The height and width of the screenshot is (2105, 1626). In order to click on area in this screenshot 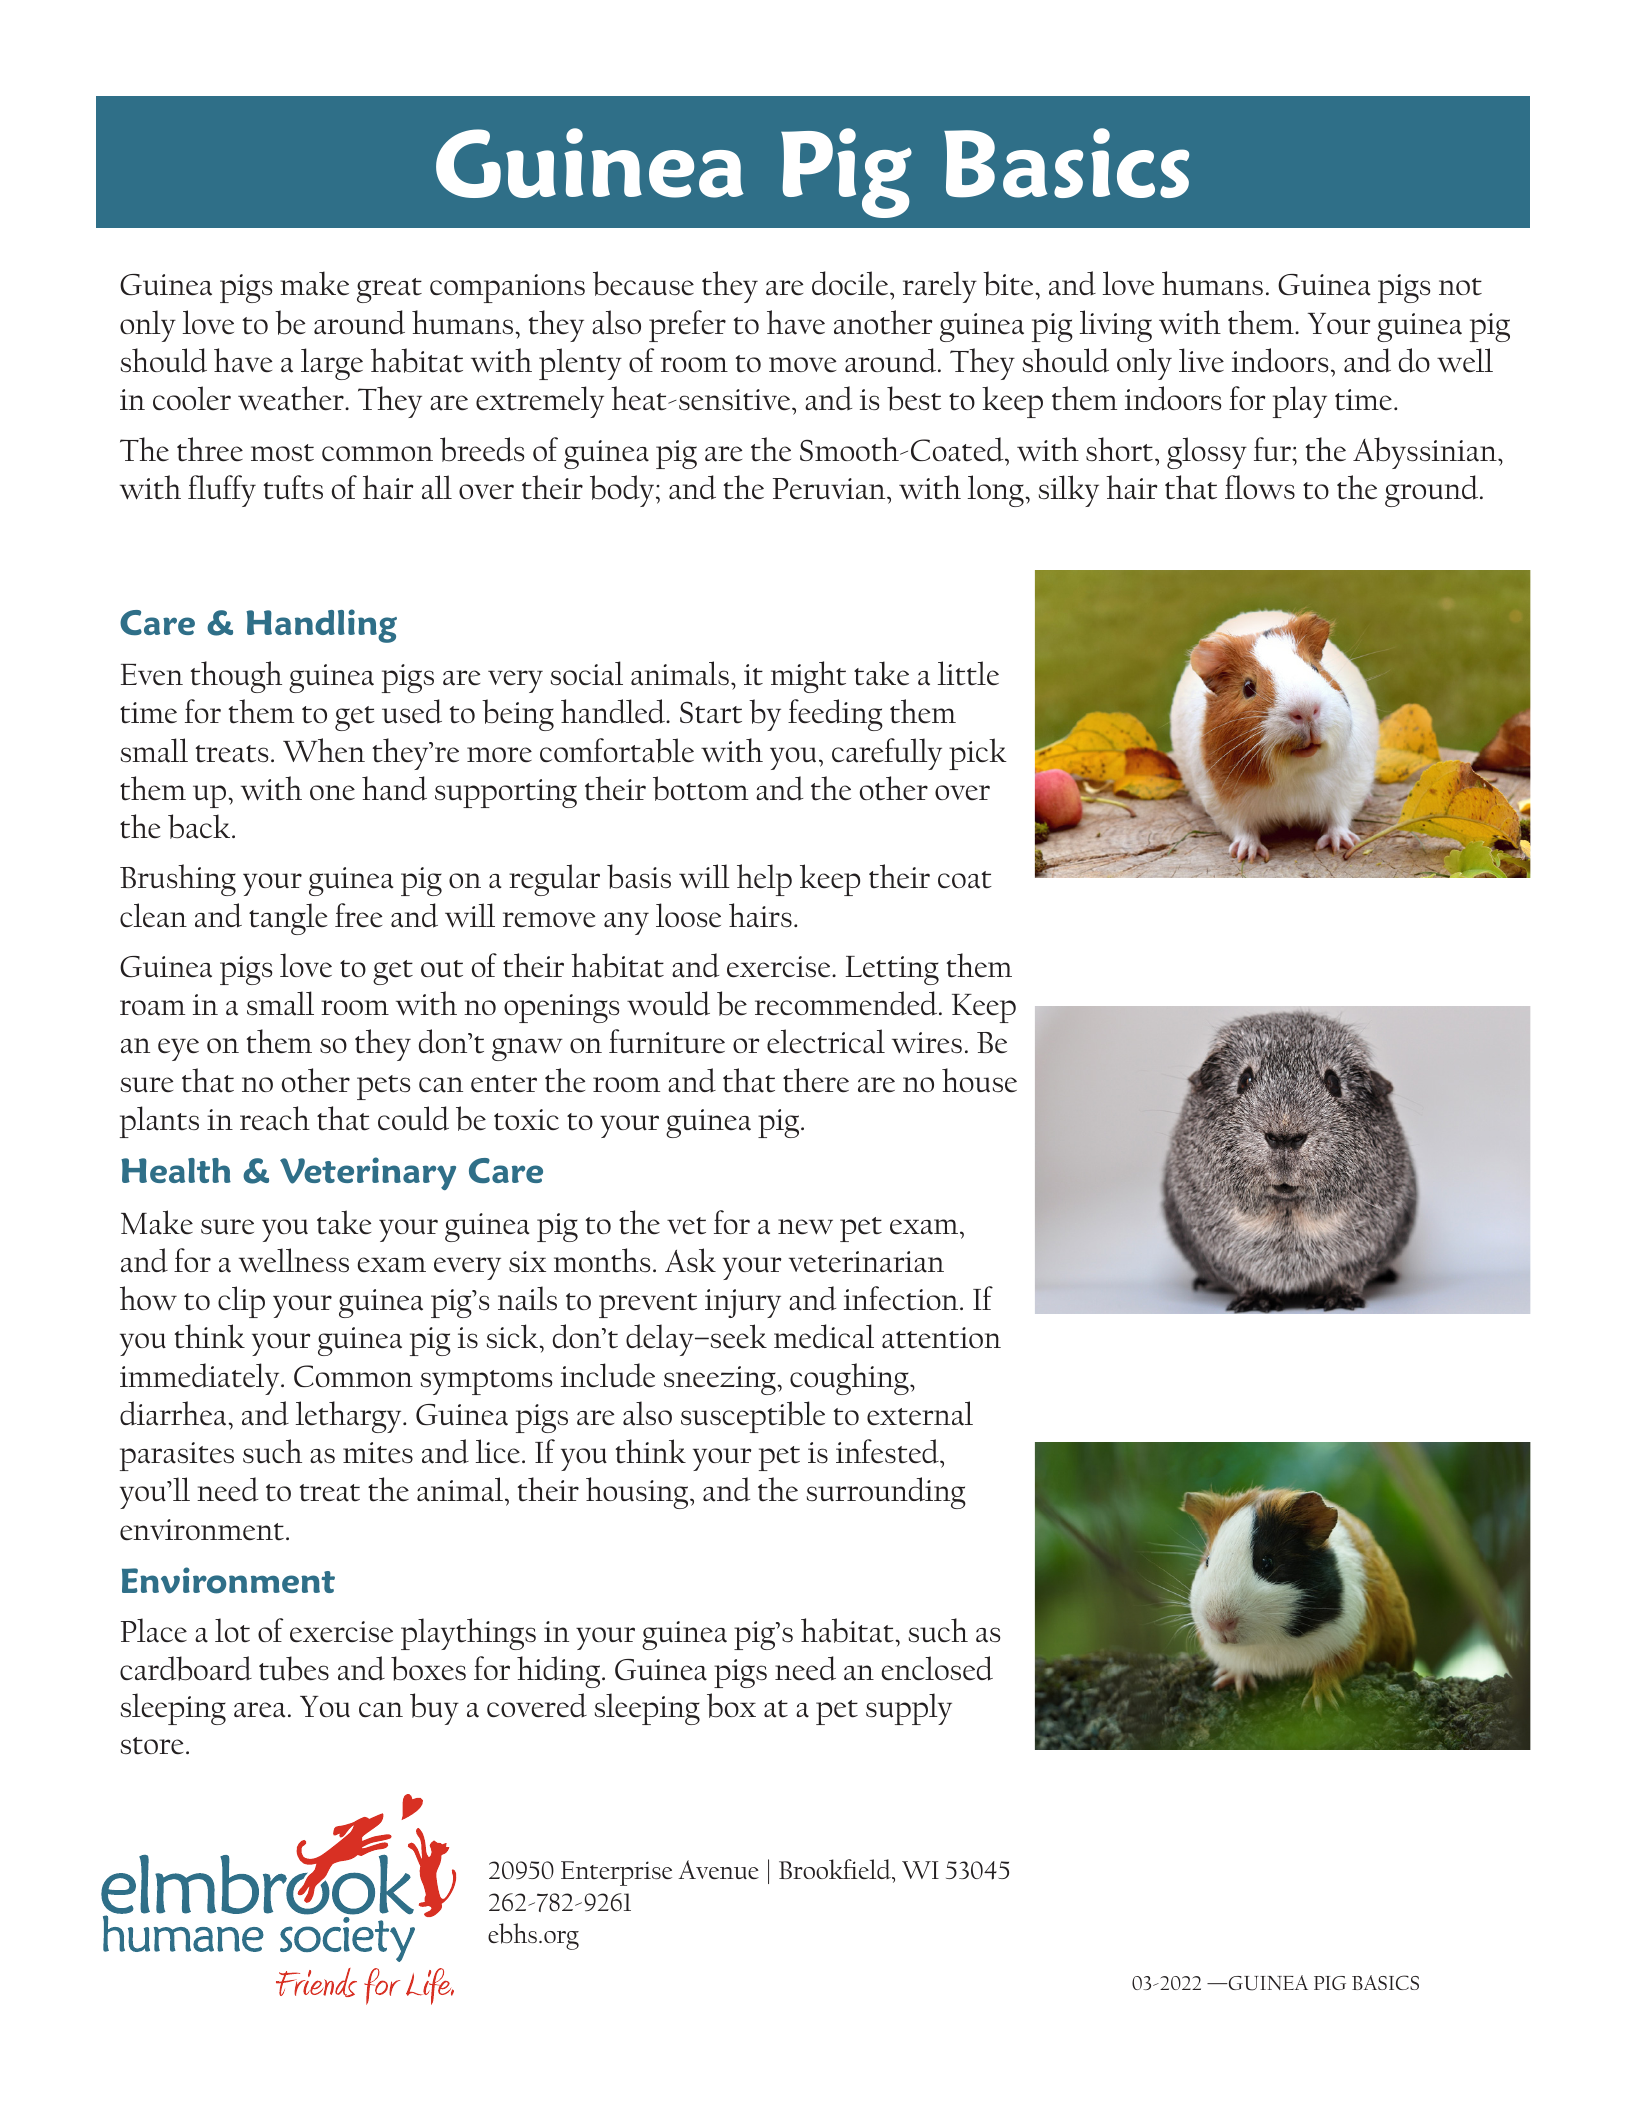, I will do `click(260, 1710)`.
